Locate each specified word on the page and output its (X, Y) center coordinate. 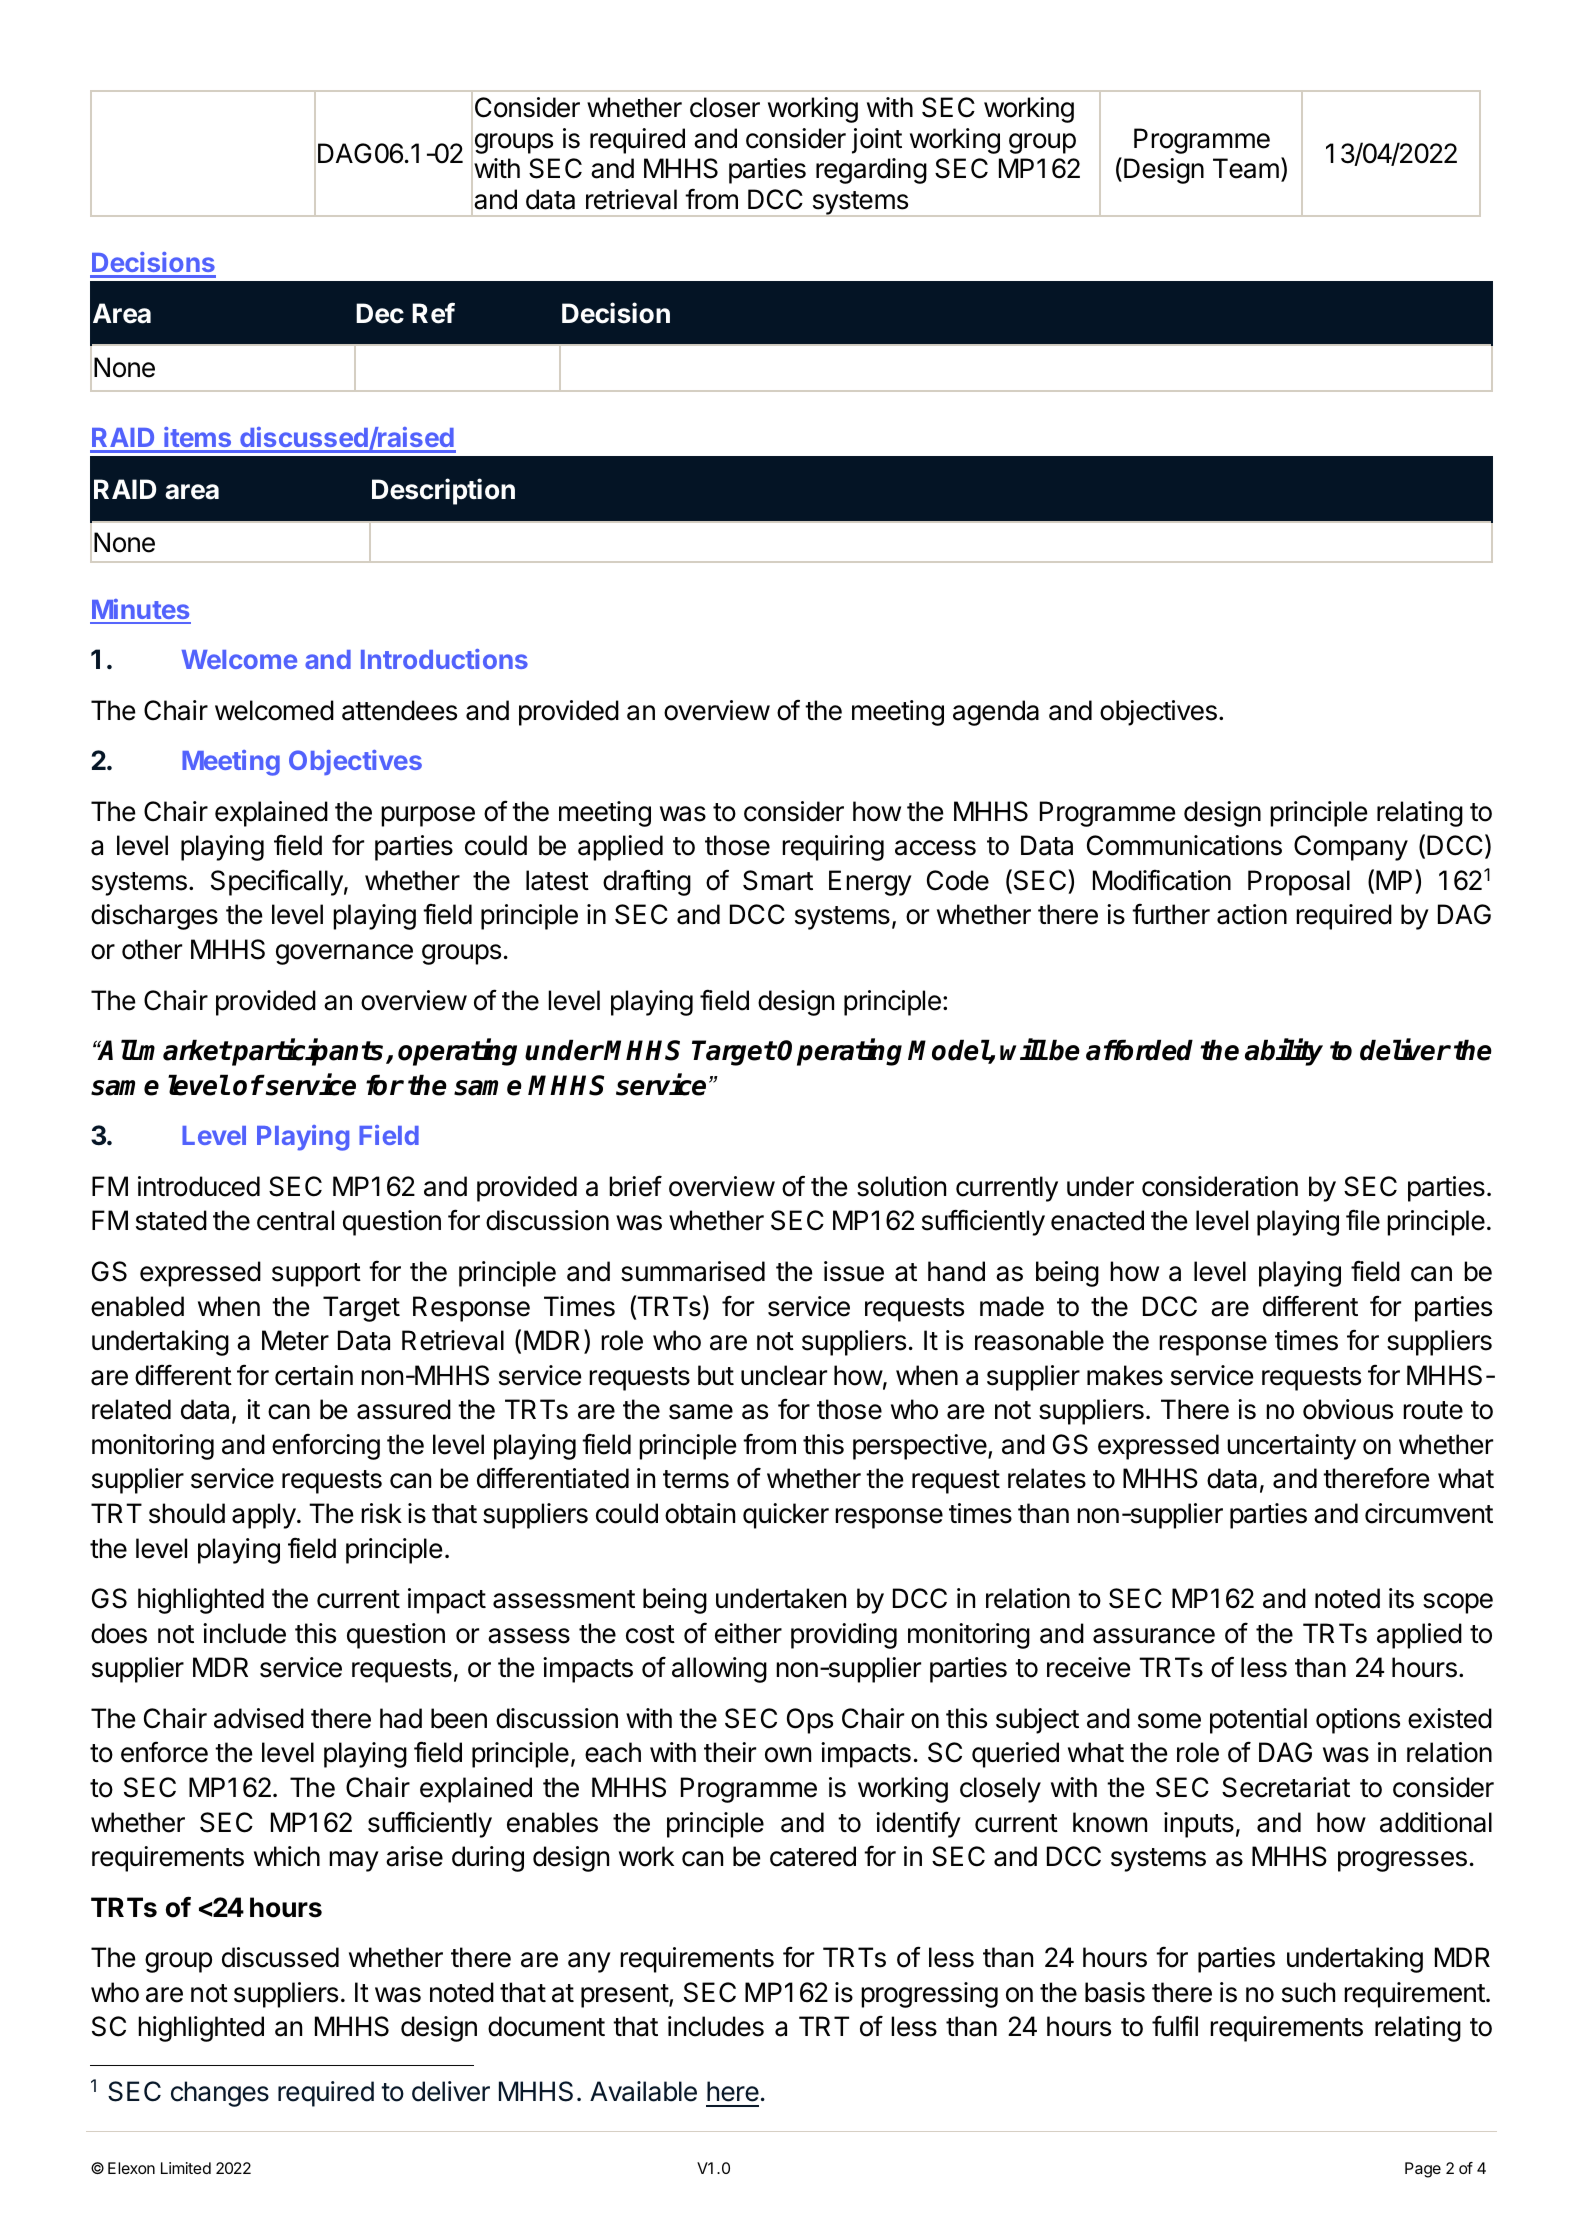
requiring (833, 848)
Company (1351, 848)
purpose (428, 816)
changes (220, 2094)
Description (443, 491)
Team (1246, 168)
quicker (786, 1516)
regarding (871, 171)
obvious (1348, 1409)
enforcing (326, 1446)
